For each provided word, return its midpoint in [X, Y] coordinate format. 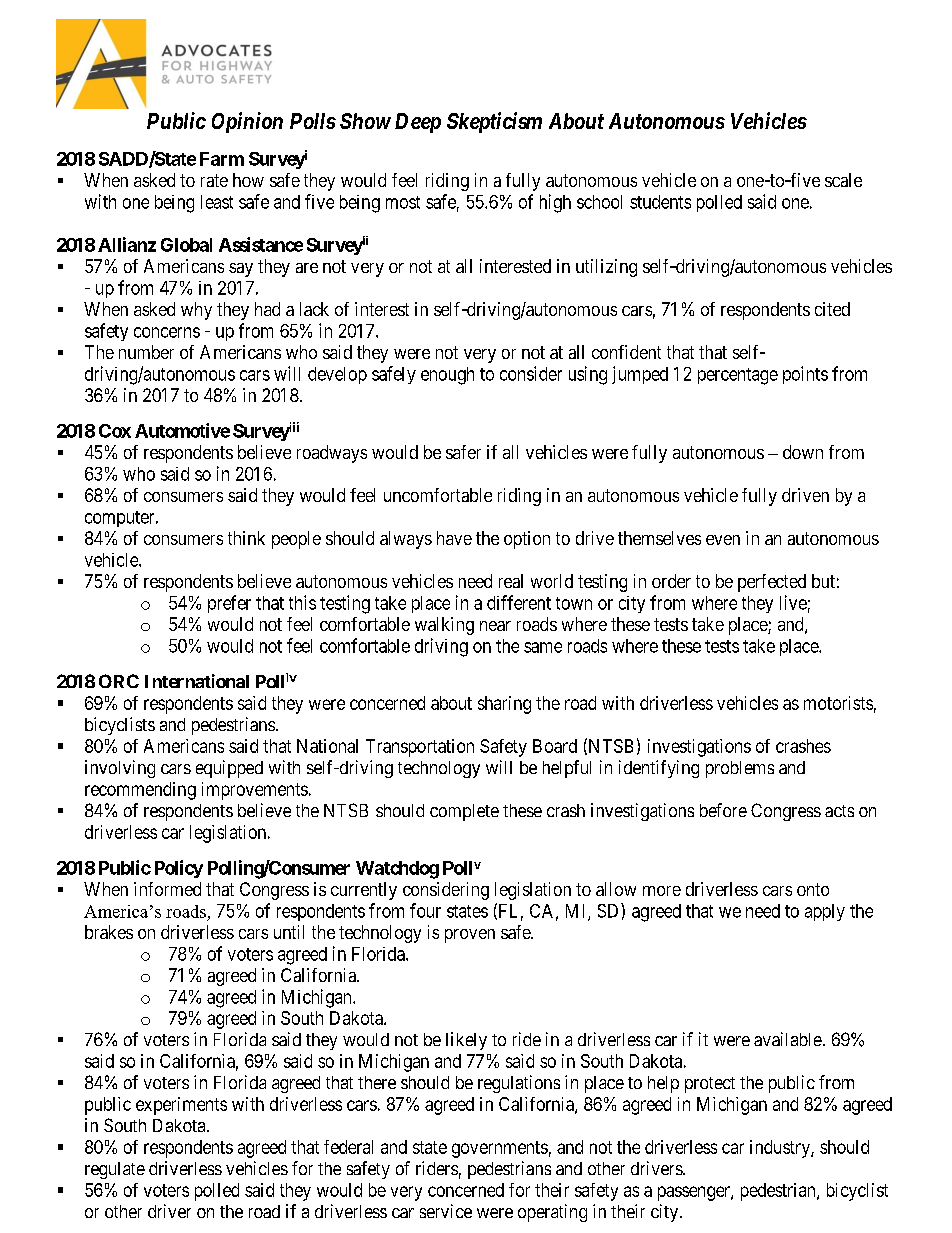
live [793, 602]
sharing [504, 705]
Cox [115, 431]
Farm [222, 159]
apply [825, 912]
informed [167, 889]
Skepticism [494, 122]
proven [470, 936]
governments [500, 1149]
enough [447, 376]
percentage [738, 376]
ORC [119, 681]
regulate [115, 1170]
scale [843, 180]
